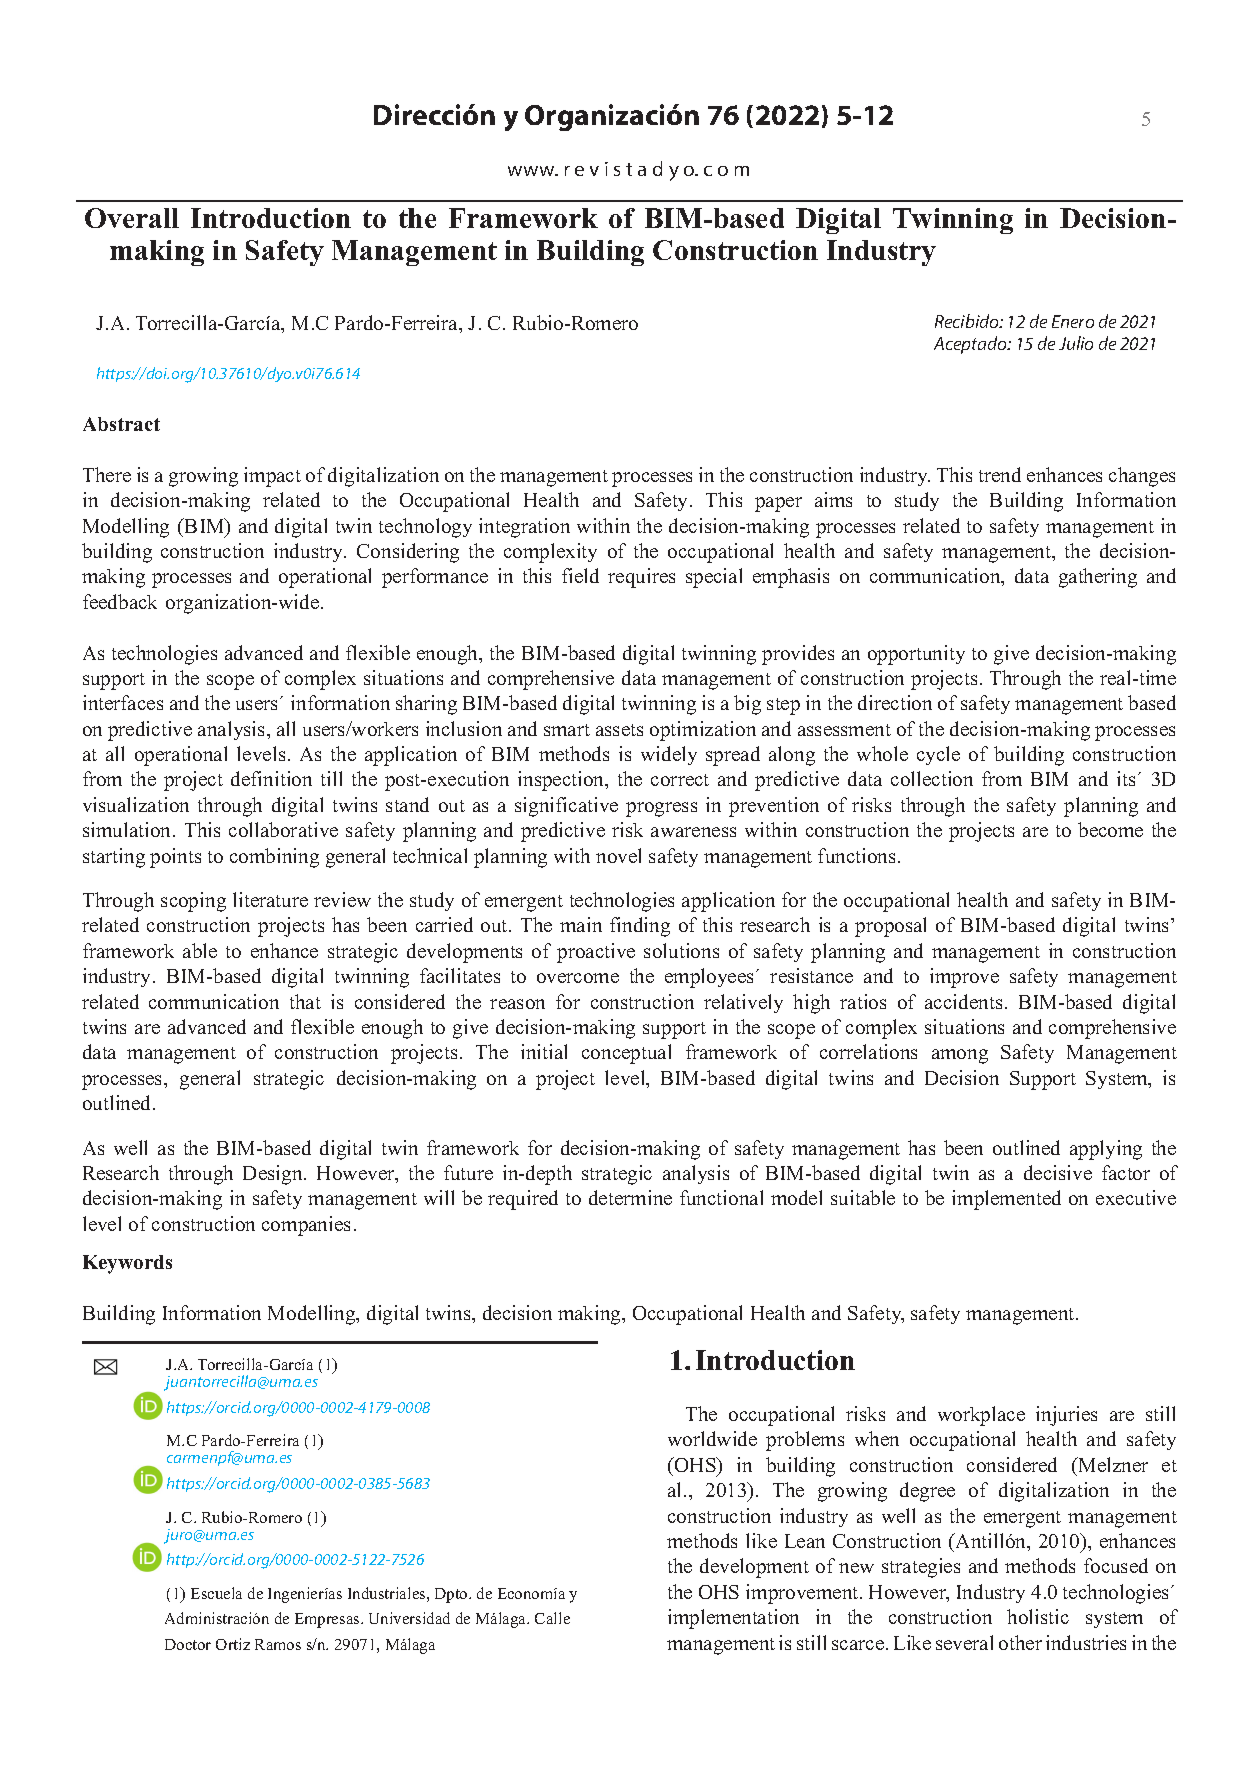  Describe the element at coordinates (1038, 1616) in the document. I see `holistic` at that location.
